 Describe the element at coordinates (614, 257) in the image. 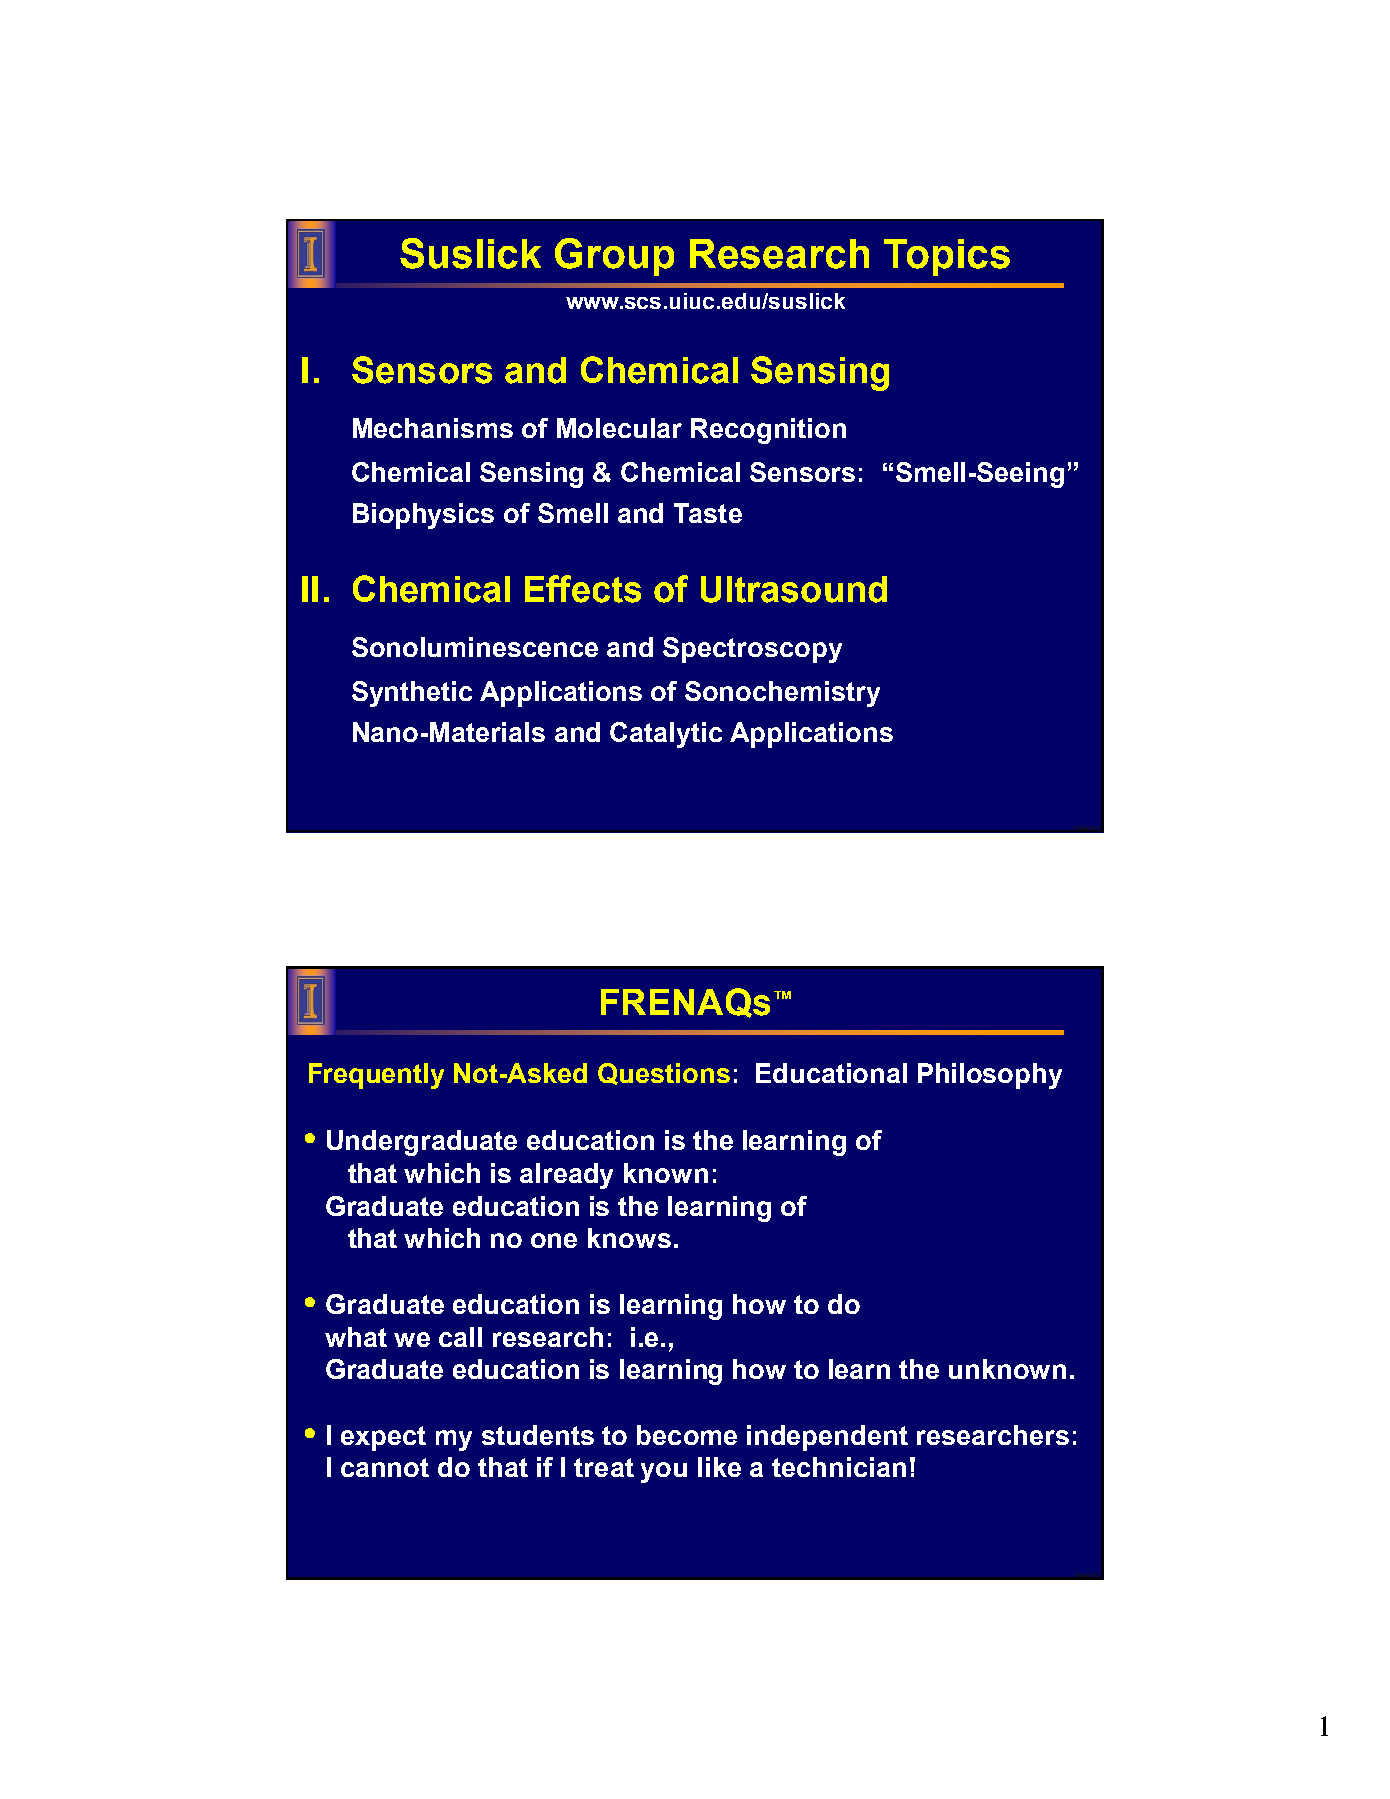

I see `Group` at that location.
